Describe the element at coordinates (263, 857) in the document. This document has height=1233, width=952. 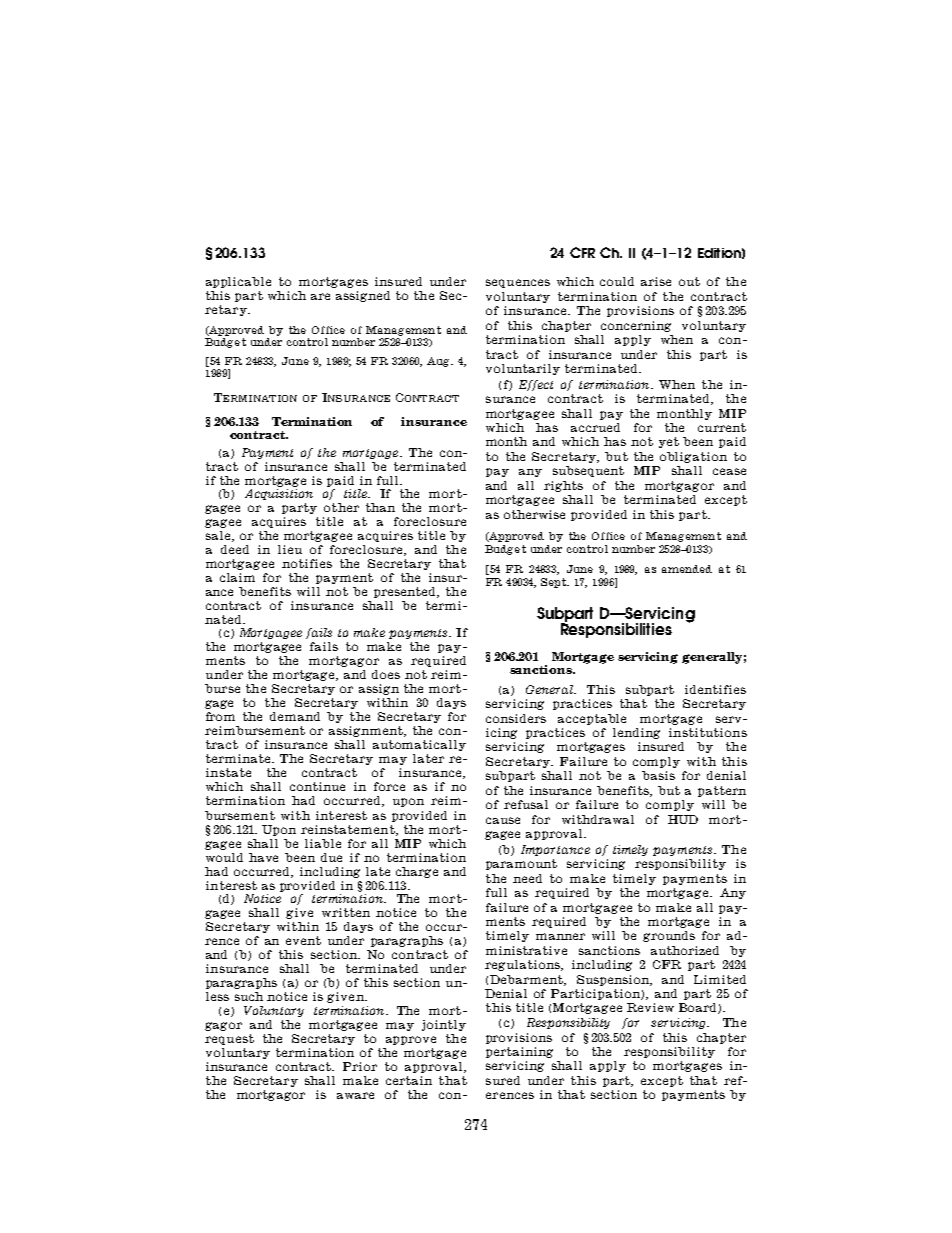
I see `have` at that location.
